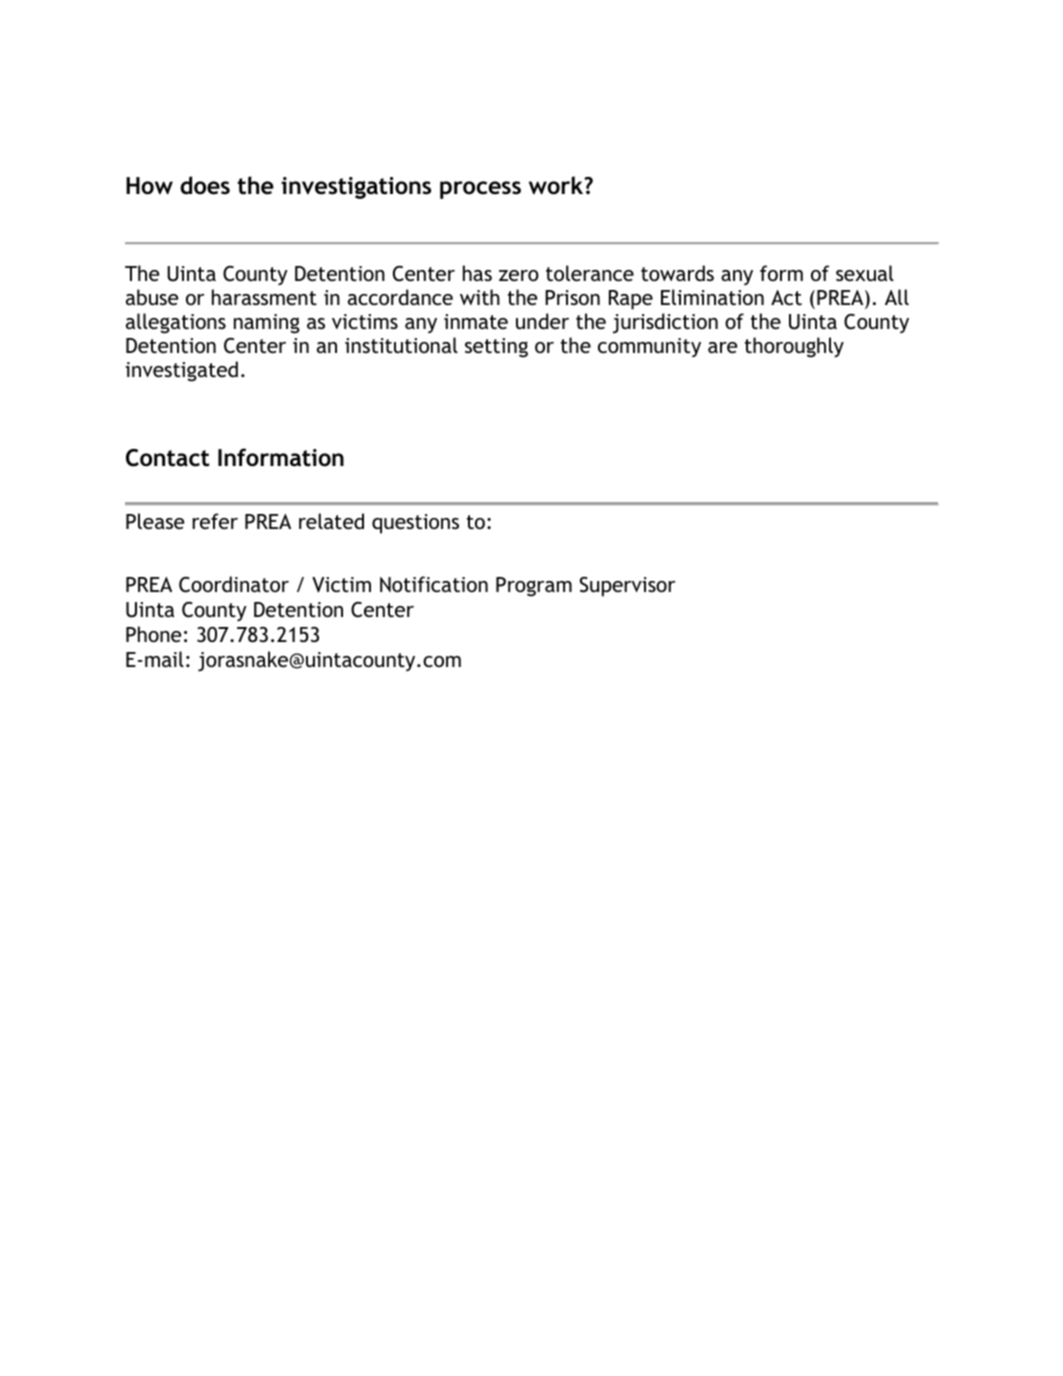 Image resolution: width=1063 pixels, height=1376 pixels. What do you see at coordinates (215, 521) in the document?
I see `refer` at bounding box center [215, 521].
